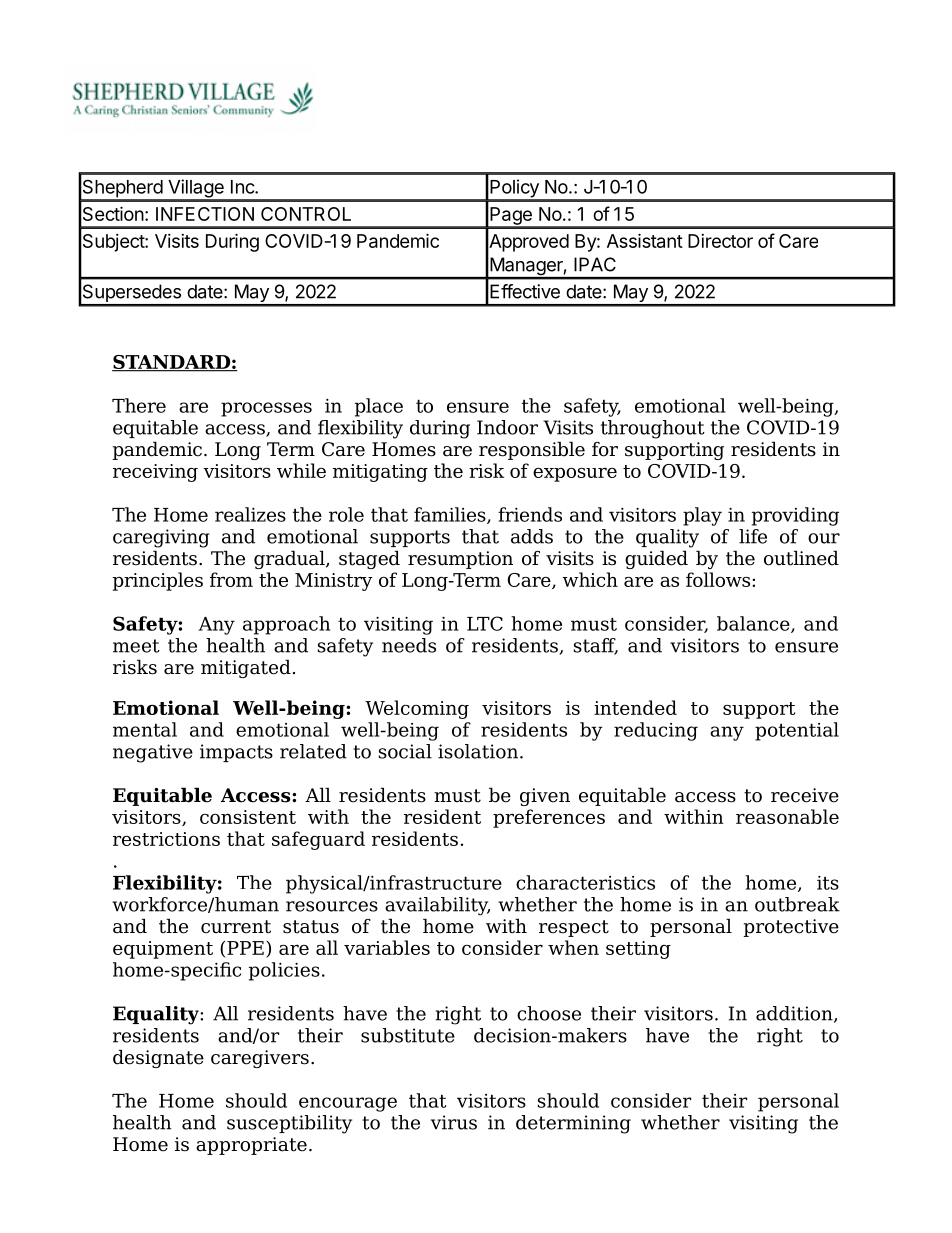  Describe the element at coordinates (754, 624) in the screenshot. I see `balance` at that location.
